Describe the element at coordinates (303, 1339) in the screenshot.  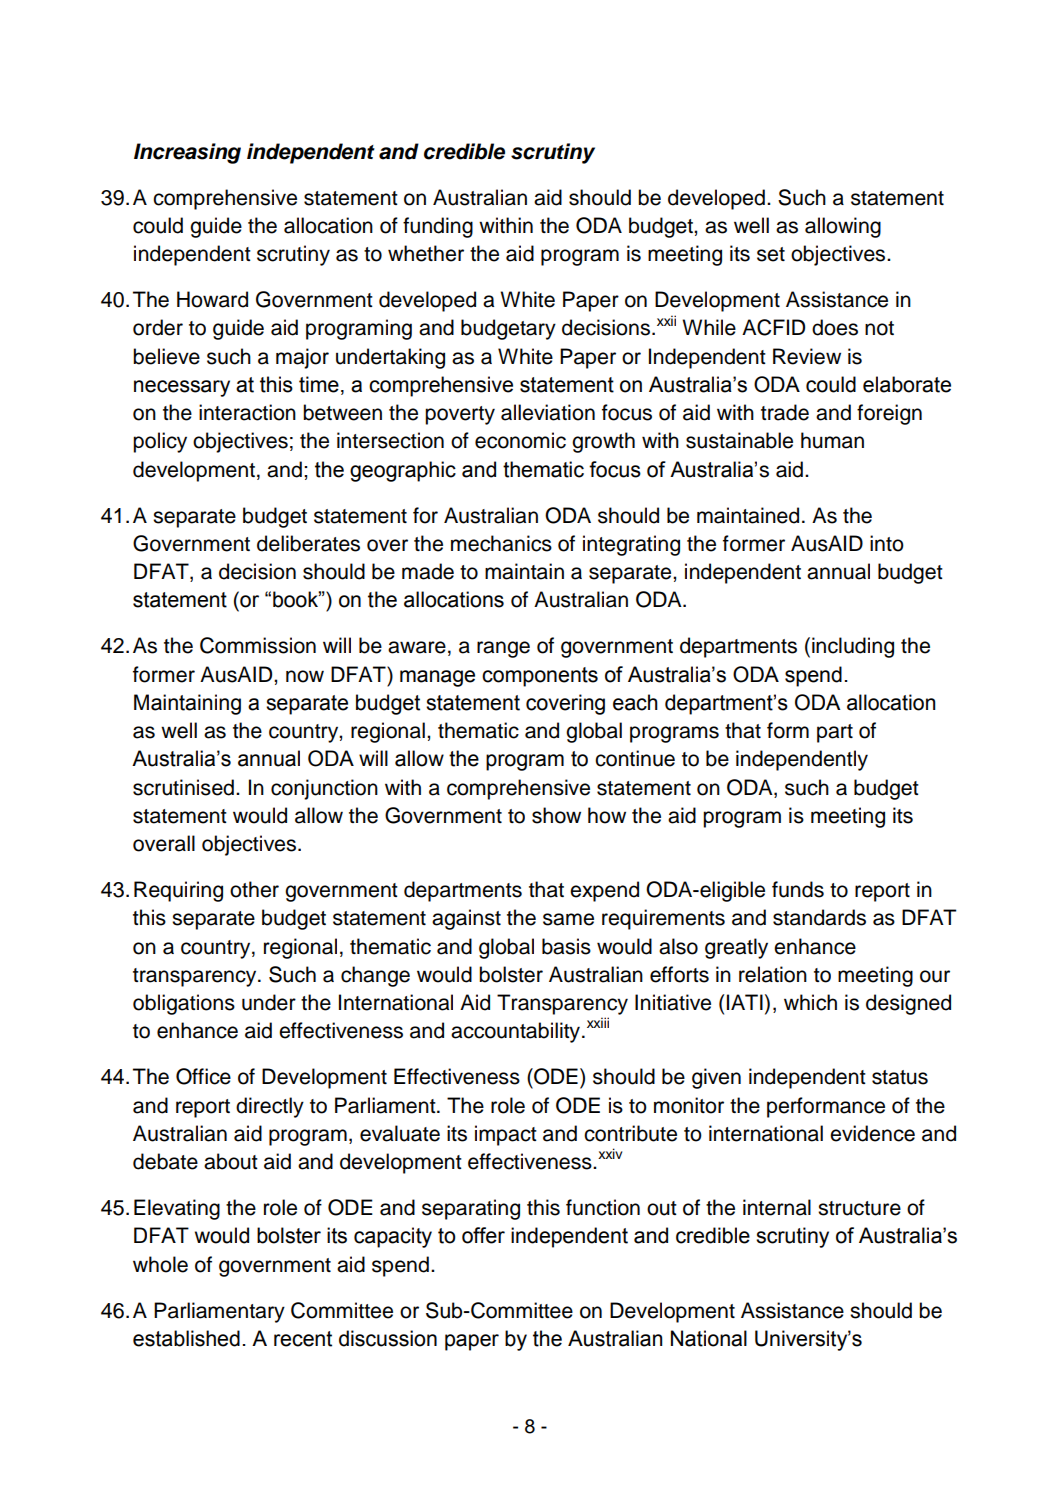
I see `recent` at that location.
